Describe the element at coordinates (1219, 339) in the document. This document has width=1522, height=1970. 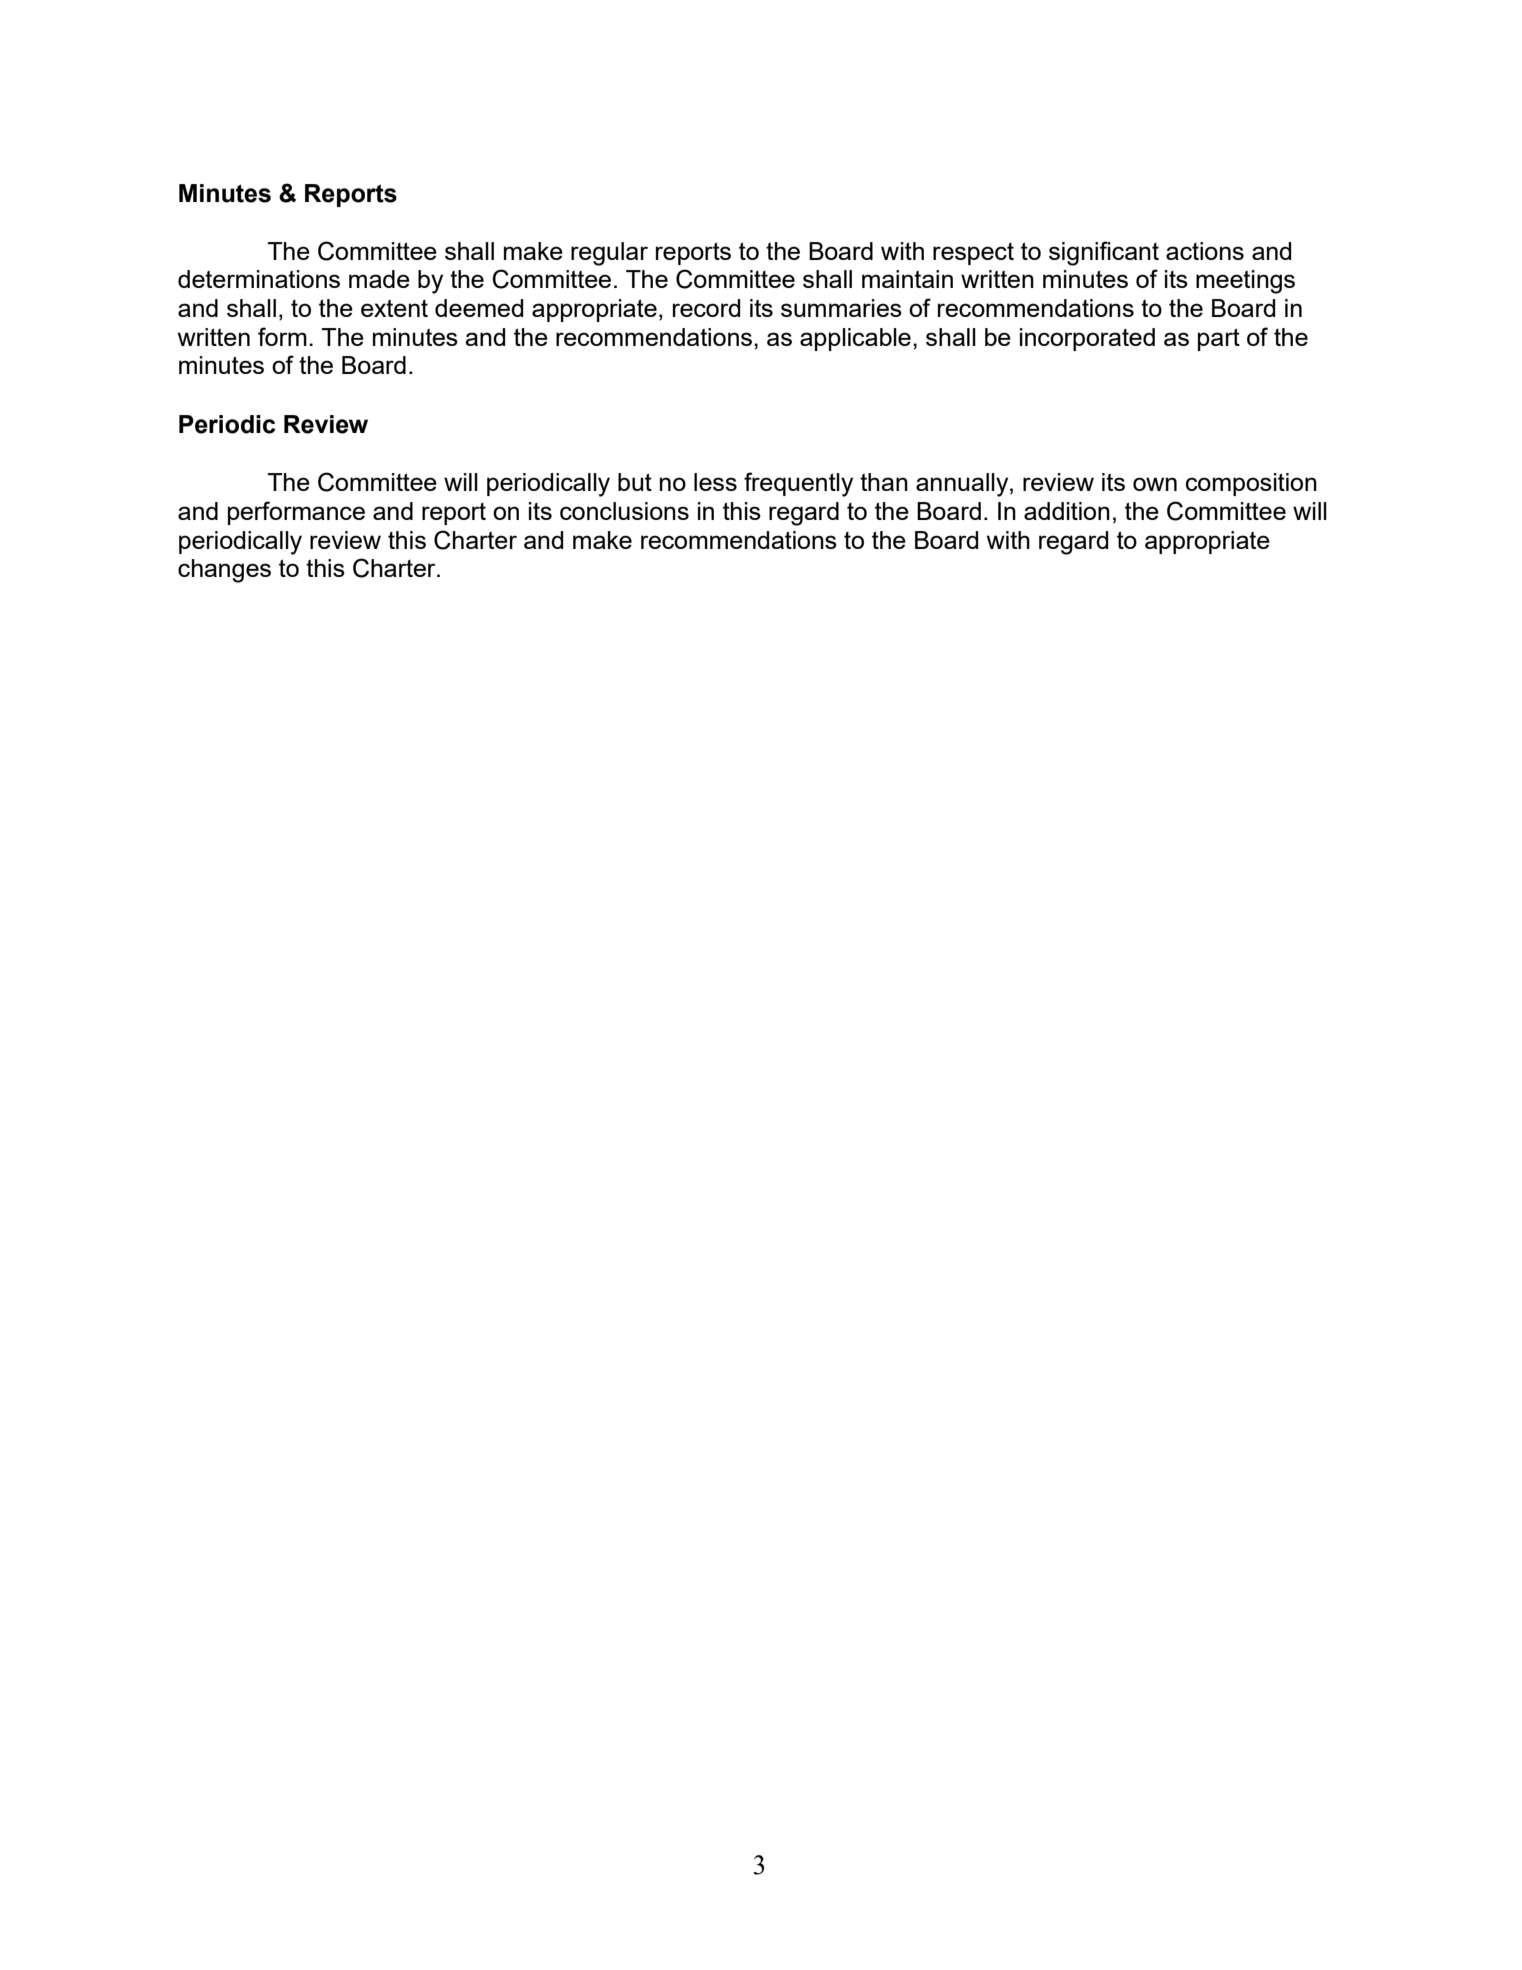
I see `part` at that location.
